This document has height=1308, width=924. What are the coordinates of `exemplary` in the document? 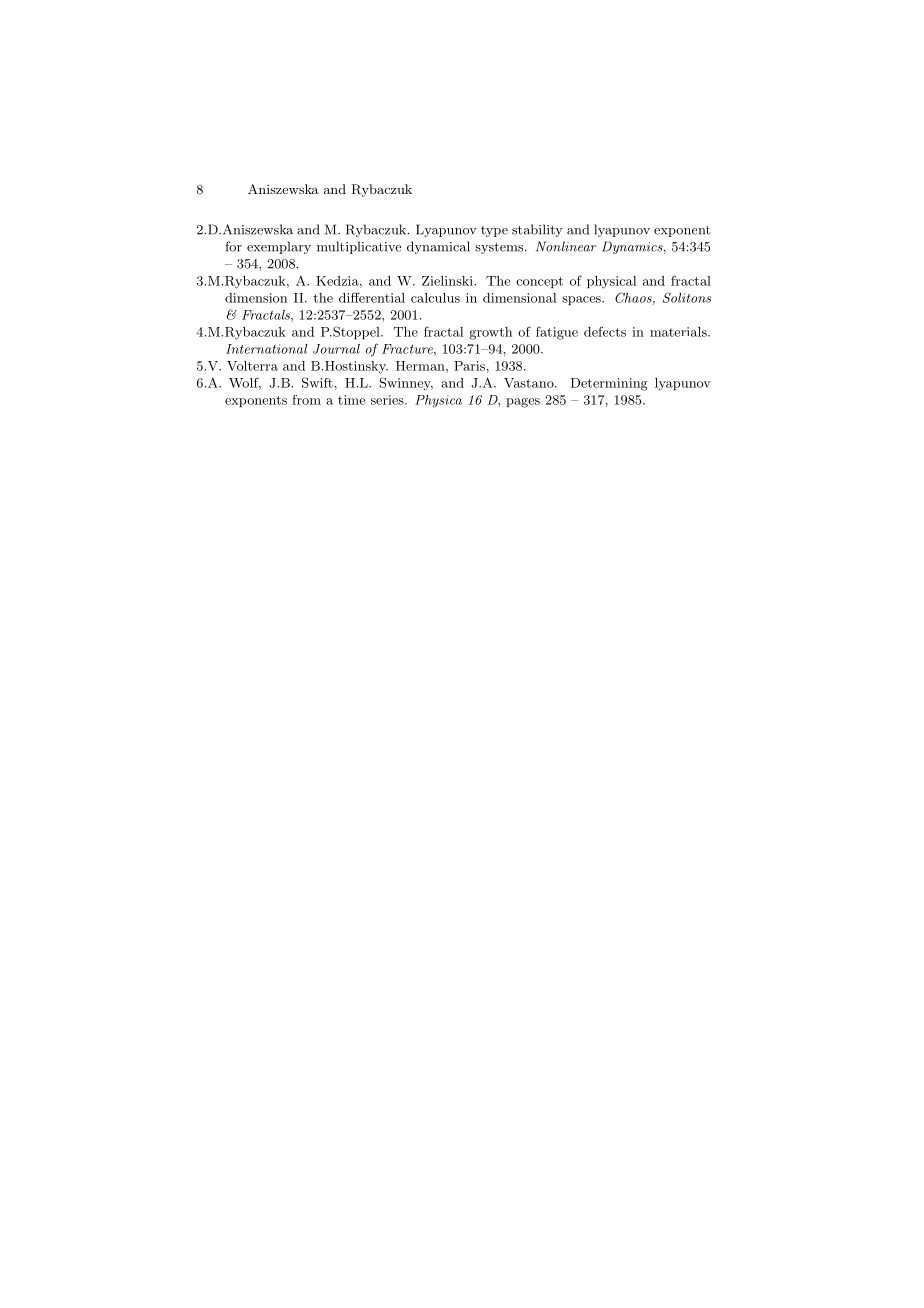 It's located at (279, 247).
